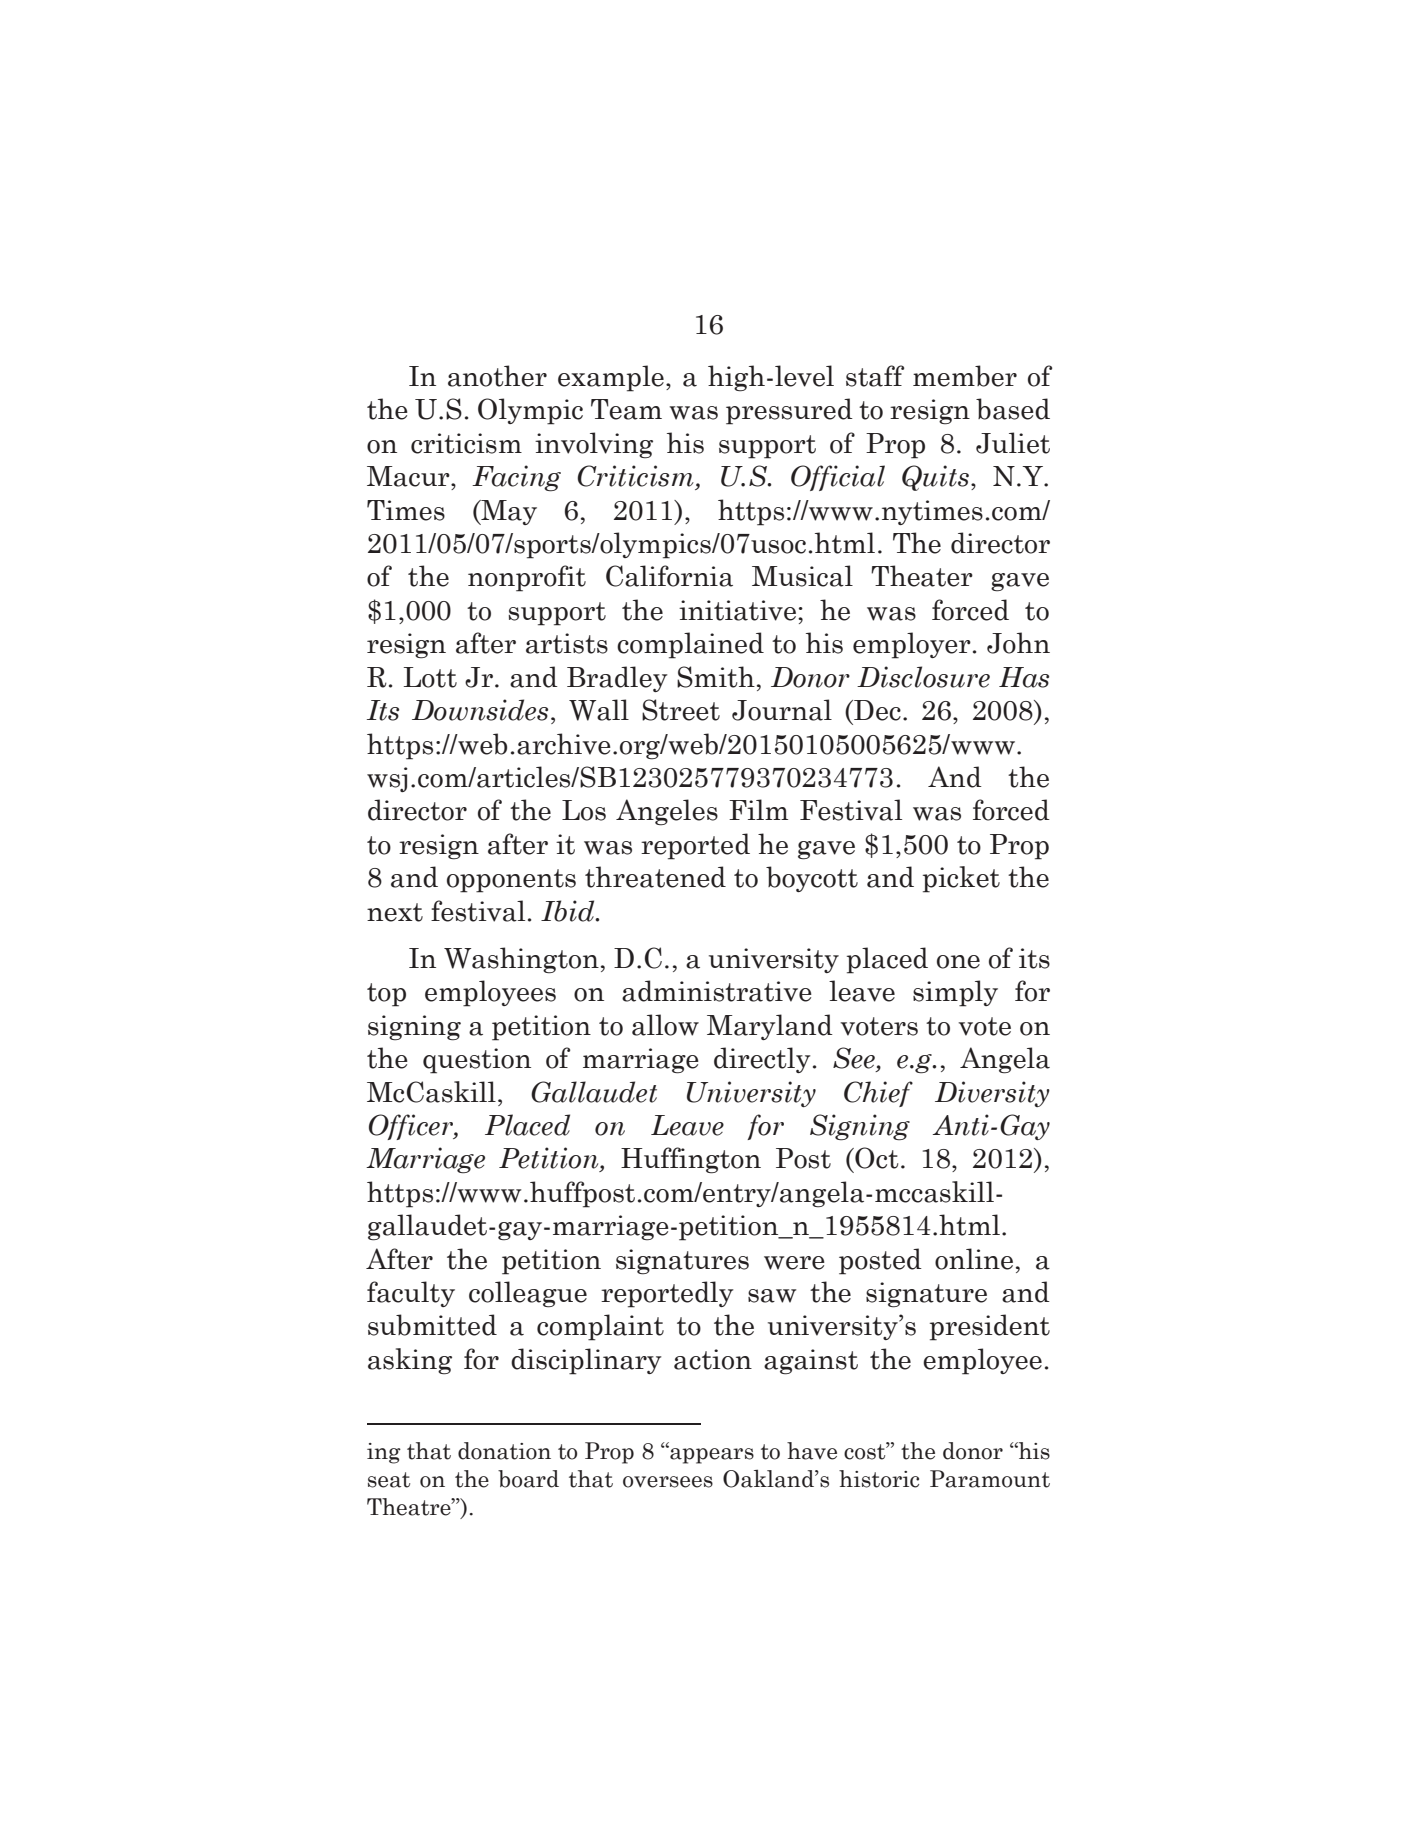 This image has width=1417, height=1834. Describe the element at coordinates (691, 1160) in the image. I see `Huffington` at that location.
